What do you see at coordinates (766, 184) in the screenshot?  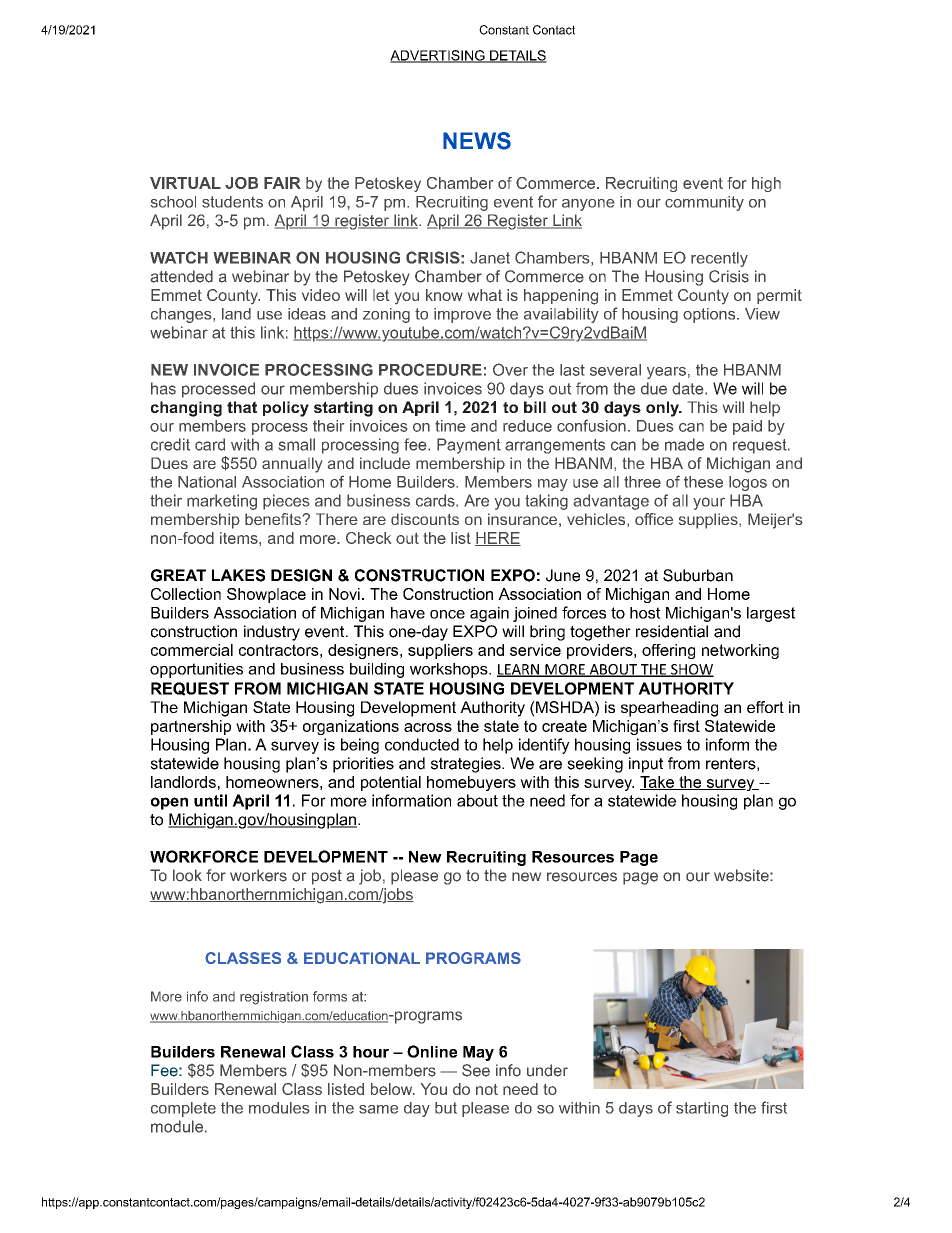 I see `high` at bounding box center [766, 184].
